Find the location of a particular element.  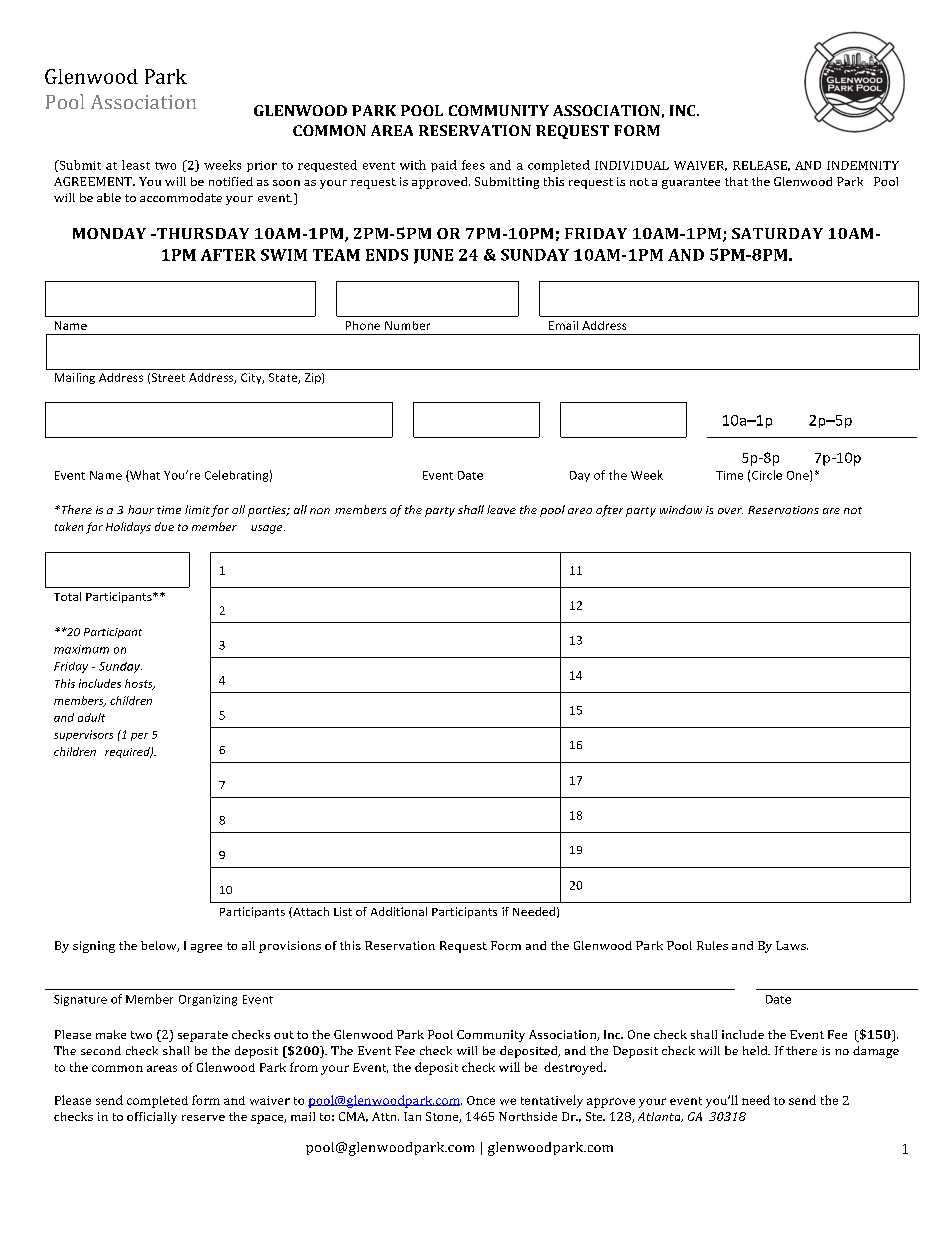

supervisors is located at coordinates (83, 735).
